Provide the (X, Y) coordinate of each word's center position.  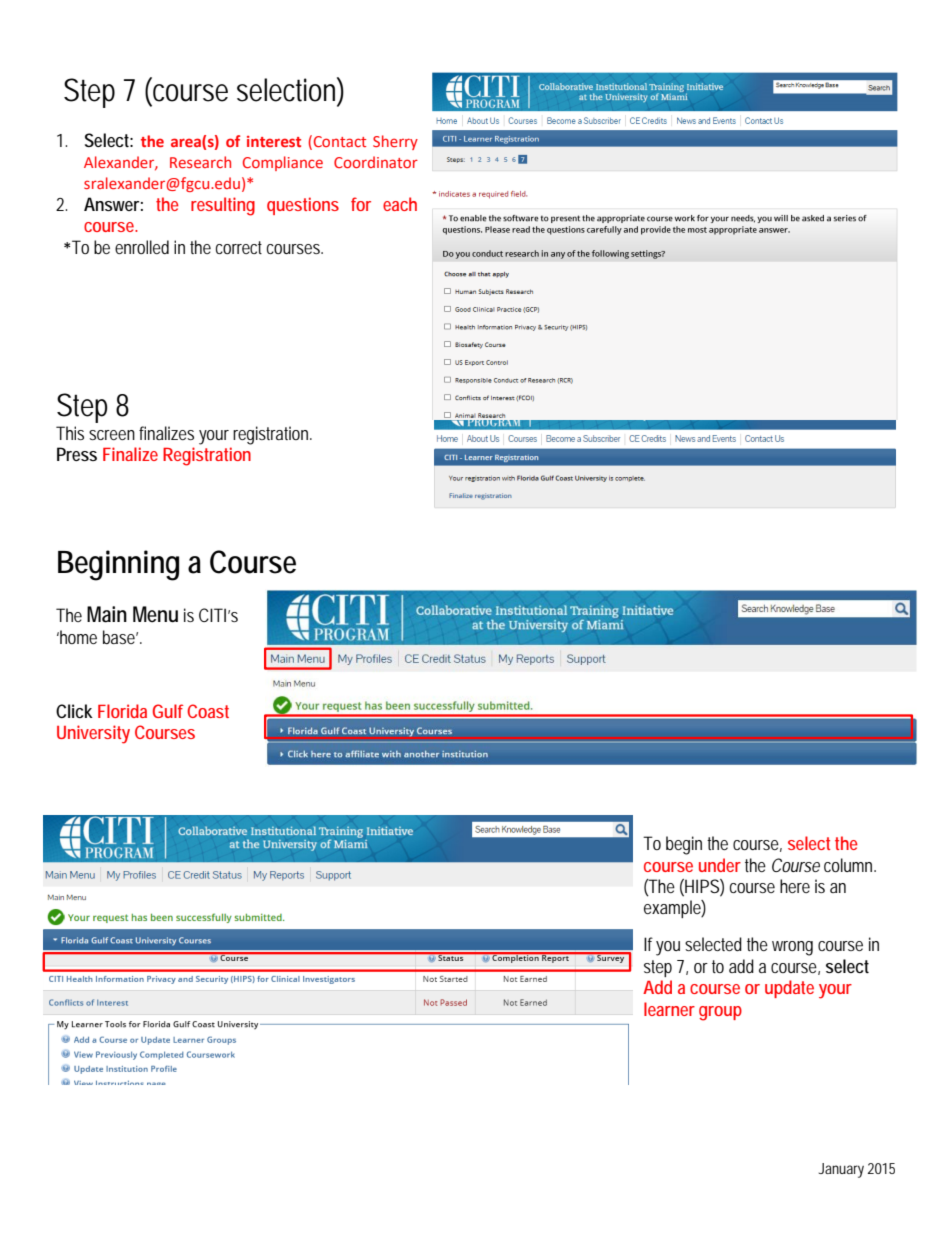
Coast (208, 711)
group (720, 1013)
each (400, 204)
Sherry (395, 142)
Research (200, 162)
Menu (155, 614)
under (720, 865)
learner (669, 1009)
